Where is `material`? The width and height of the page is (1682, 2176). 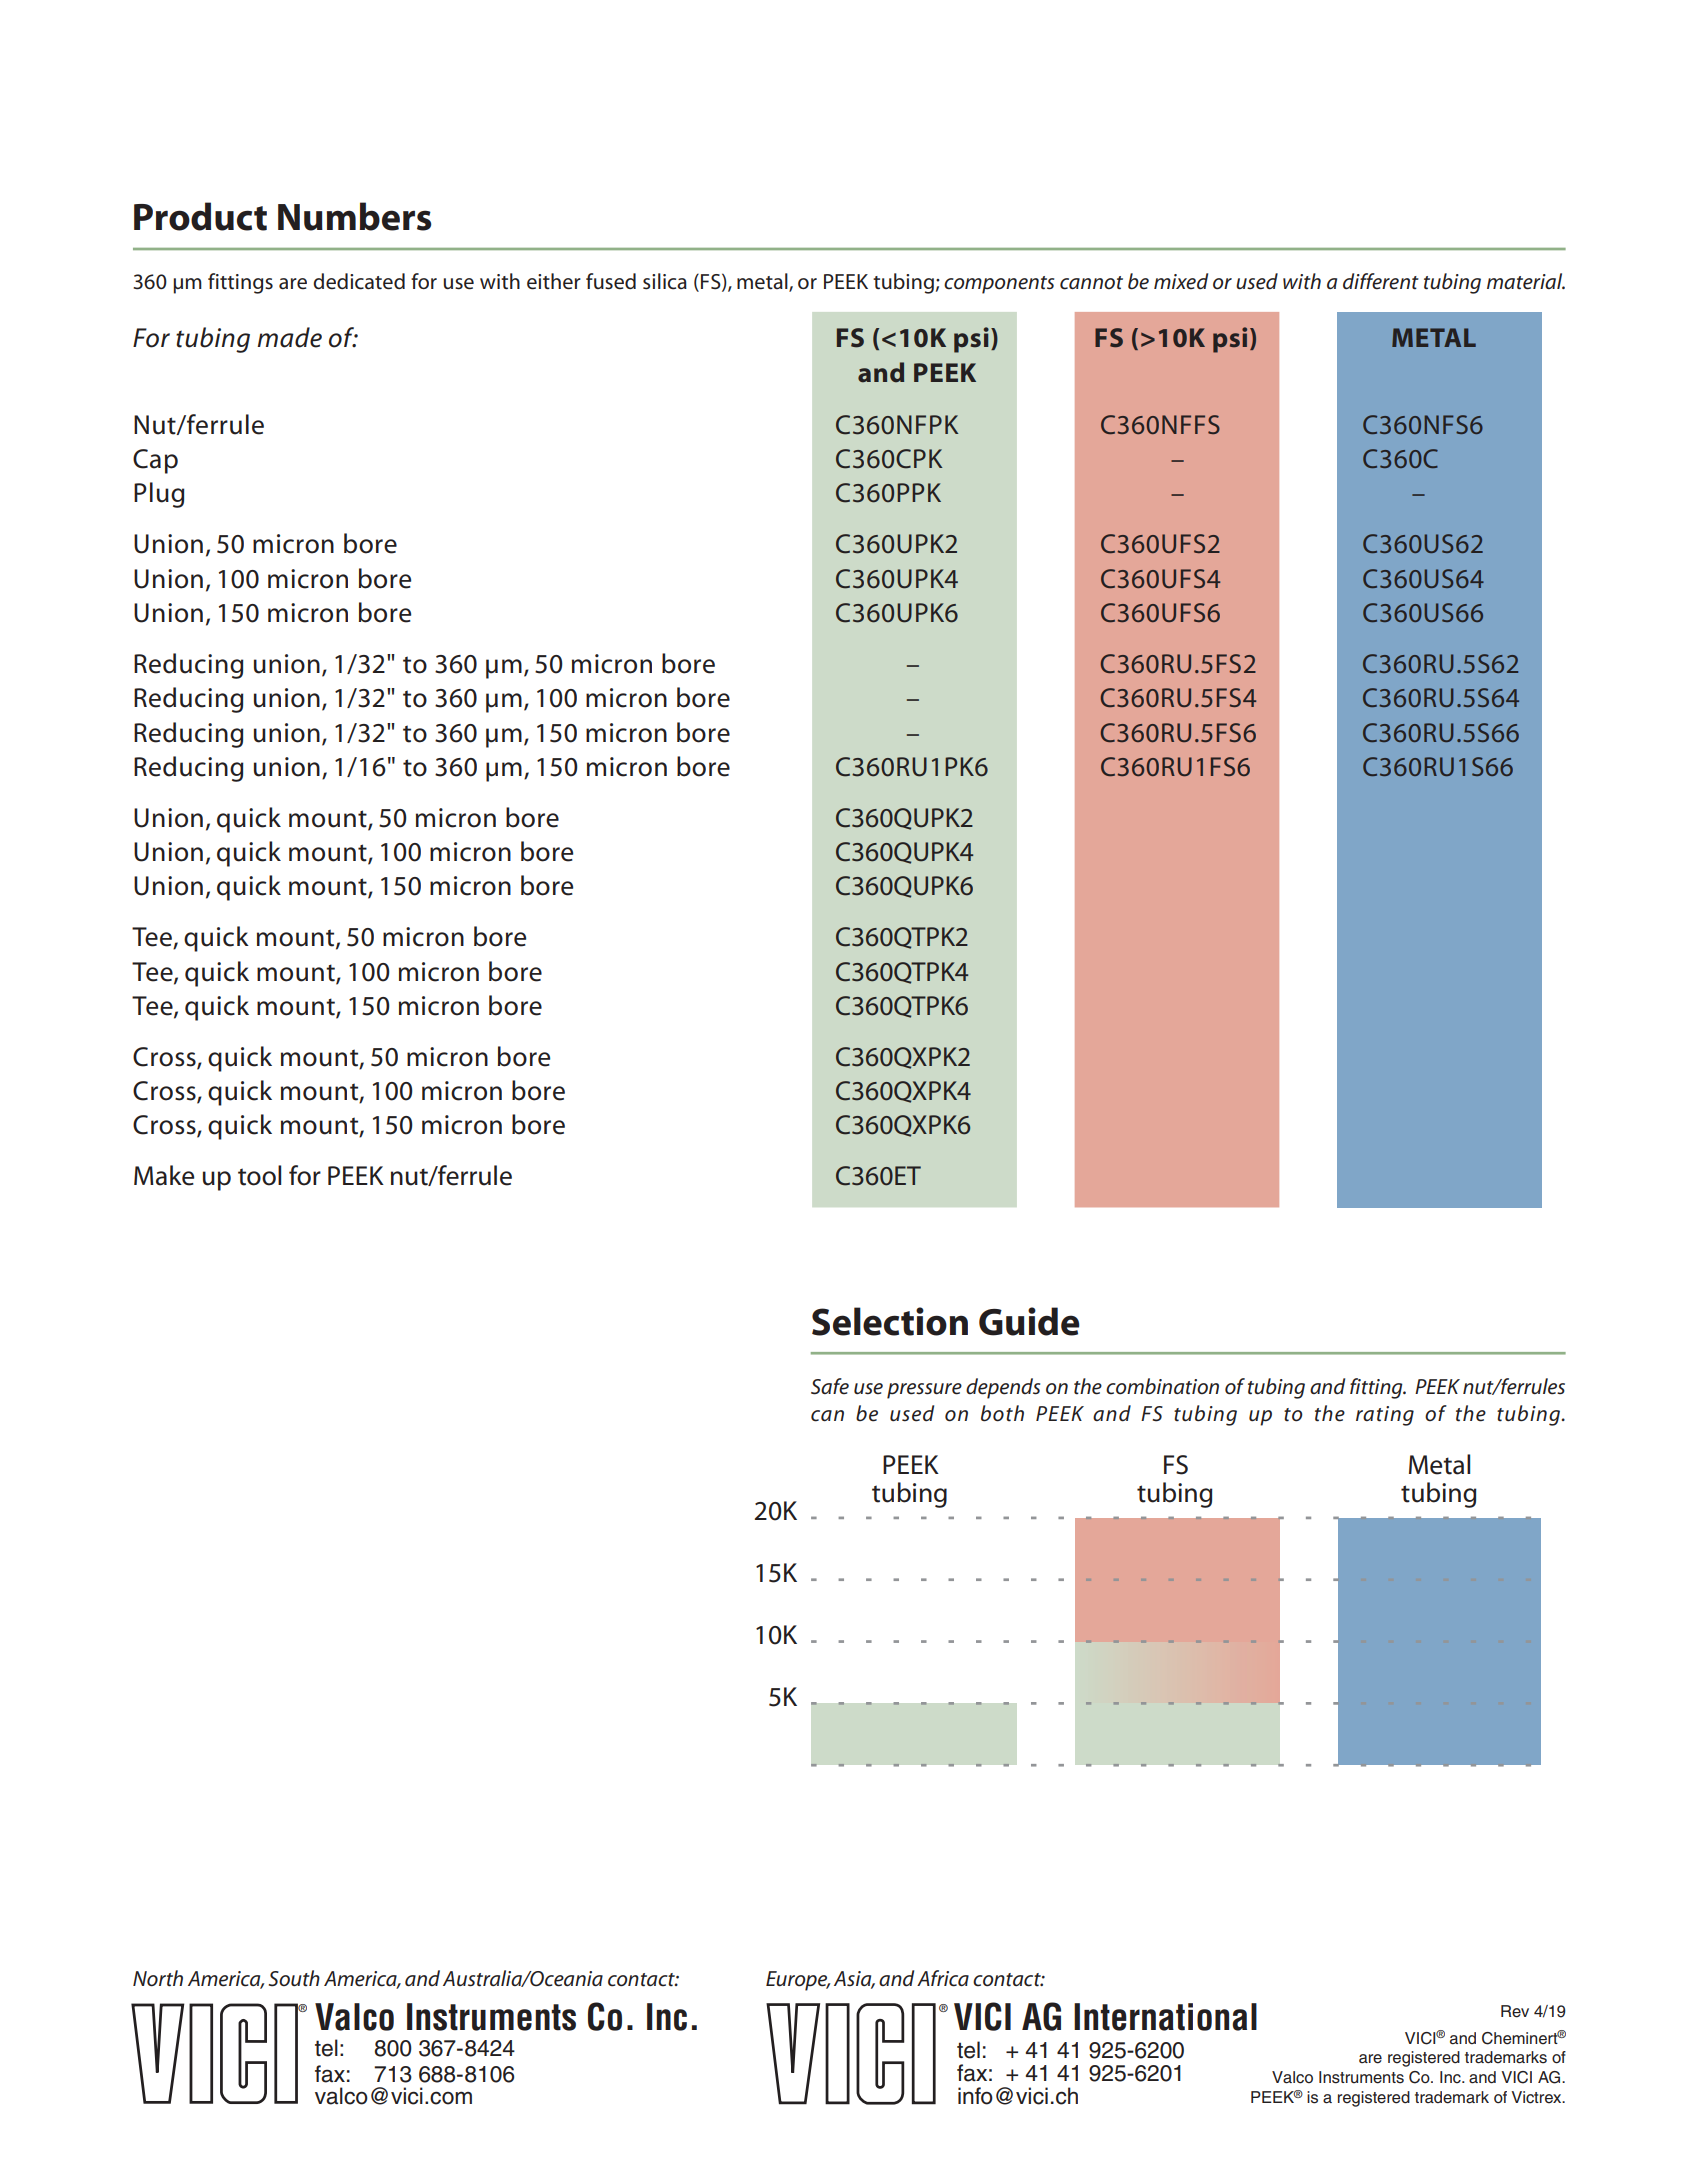 material is located at coordinates (1526, 281).
